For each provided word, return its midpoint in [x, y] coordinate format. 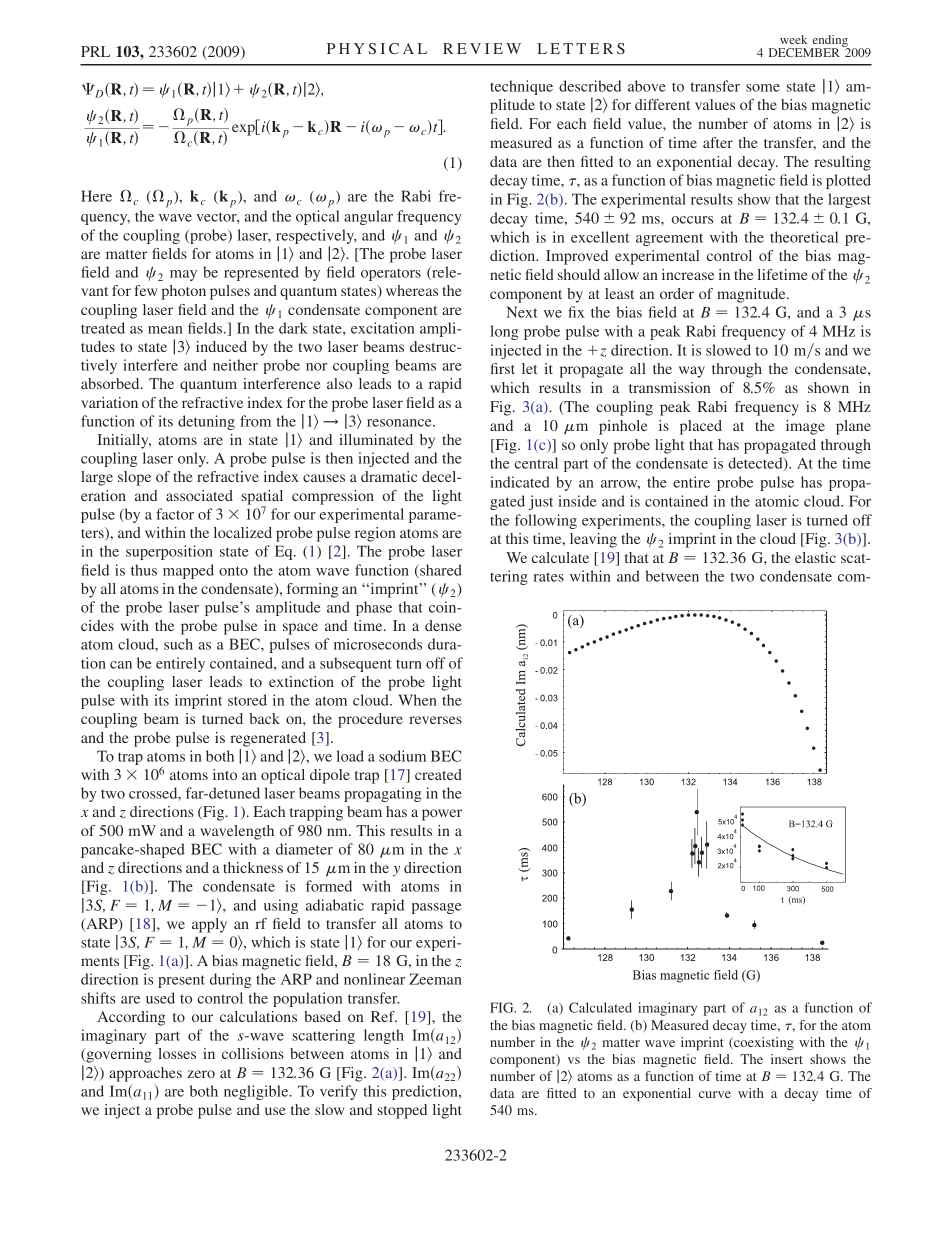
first [503, 368]
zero [201, 1074]
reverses [435, 720]
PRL [95, 51]
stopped [402, 1111]
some [763, 88]
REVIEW [482, 48]
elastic [815, 557]
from [255, 421]
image [805, 427]
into [225, 774]
